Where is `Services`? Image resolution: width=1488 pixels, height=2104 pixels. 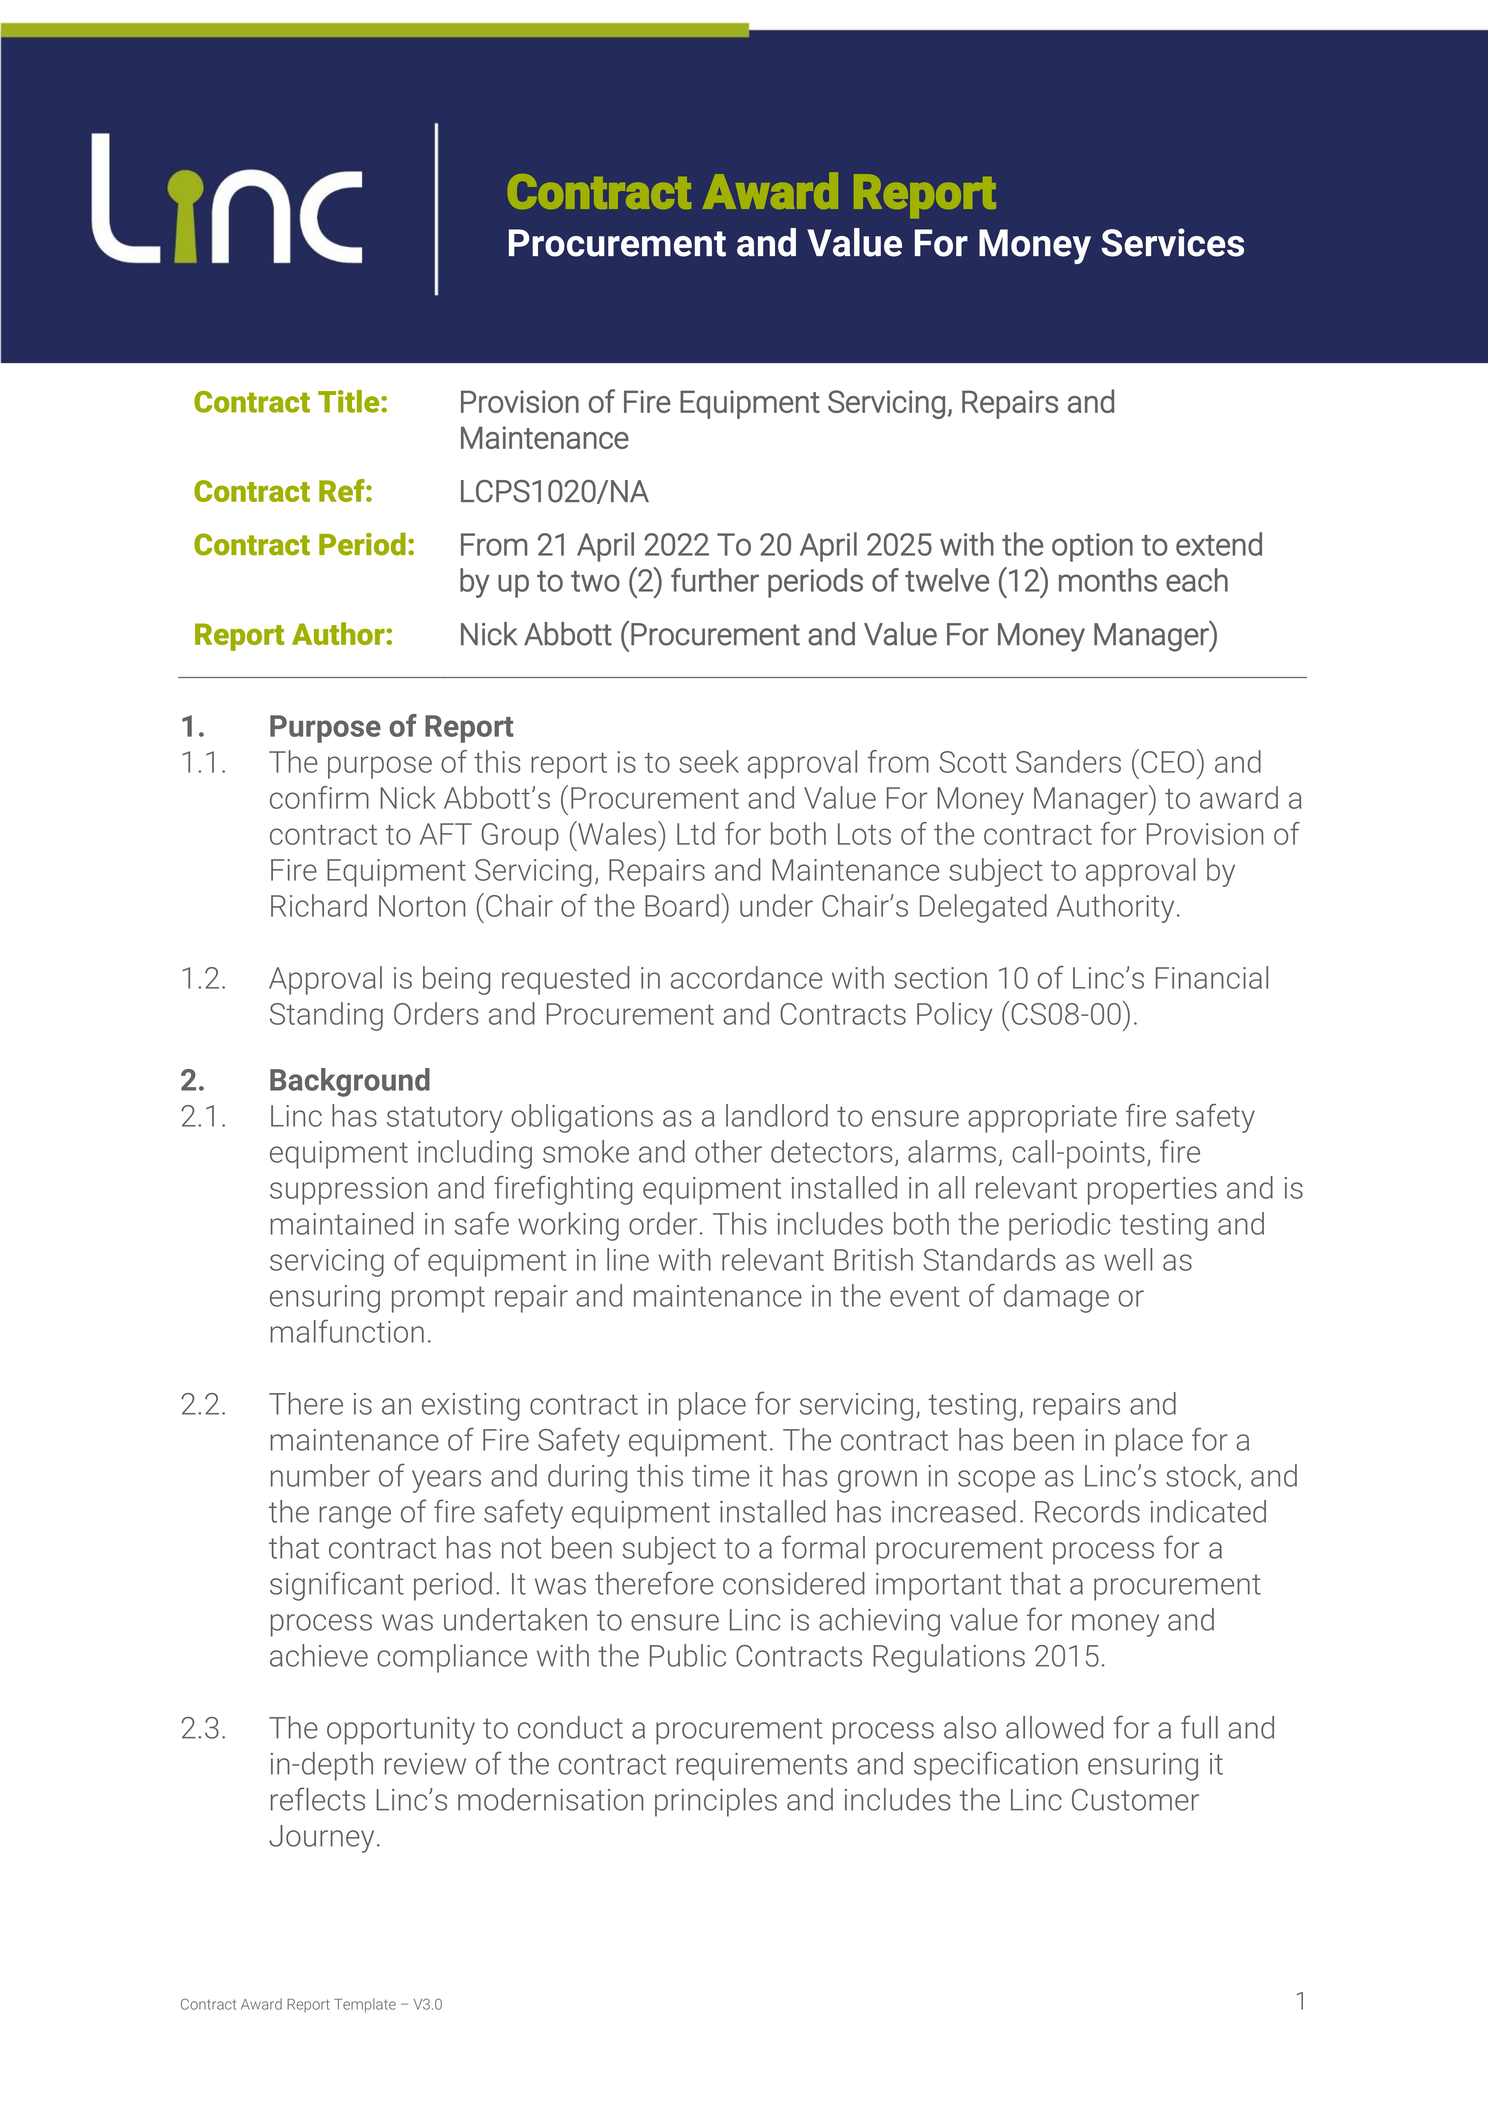 Services is located at coordinates (1172, 242).
